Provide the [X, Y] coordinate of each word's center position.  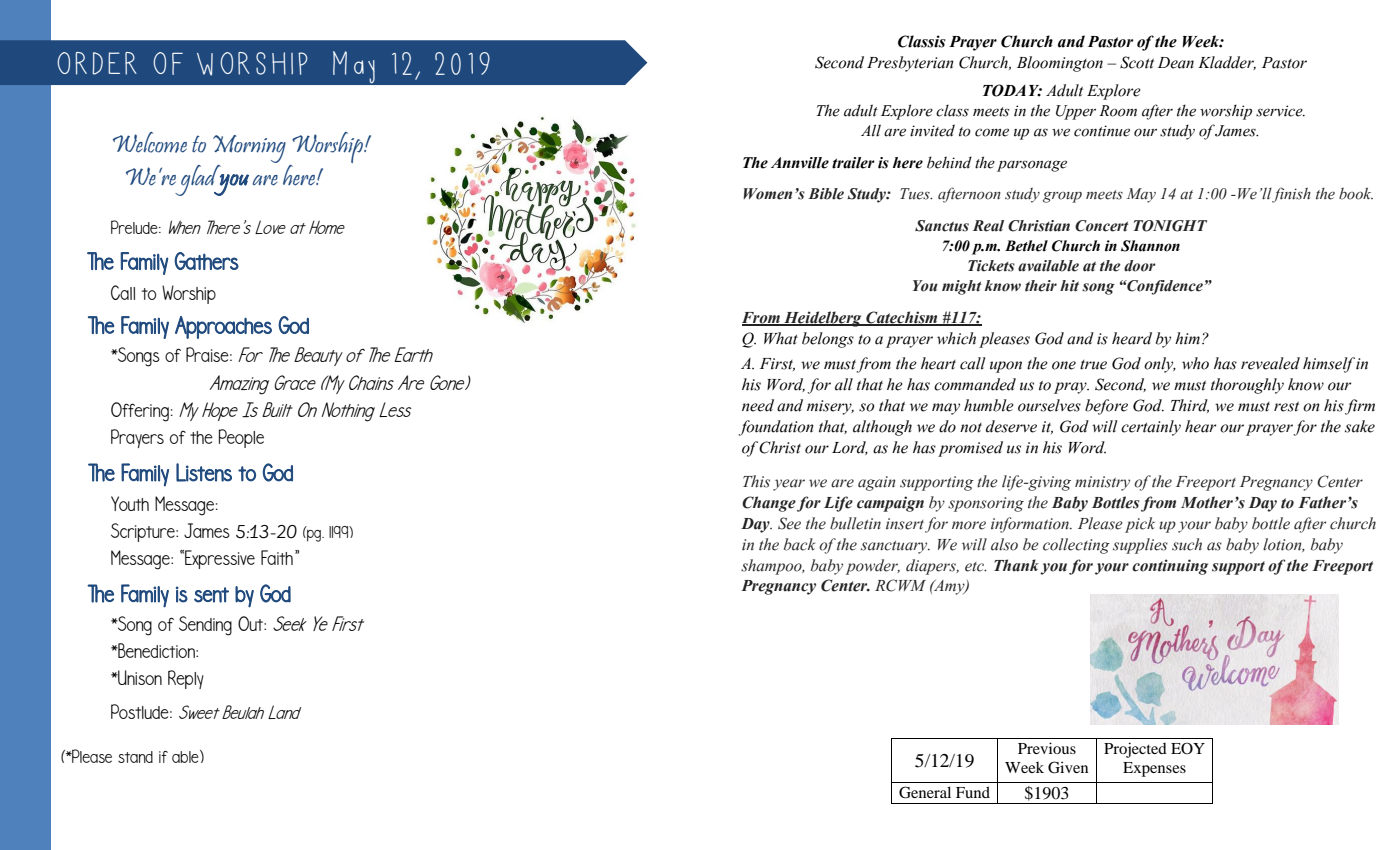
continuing [1170, 567]
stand [135, 757]
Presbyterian [910, 64]
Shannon [1150, 246]
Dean [1176, 63]
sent [211, 595]
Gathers [206, 261]
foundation [776, 428]
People [241, 438]
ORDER [97, 63]
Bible [826, 194]
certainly [1151, 428]
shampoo [772, 567]
